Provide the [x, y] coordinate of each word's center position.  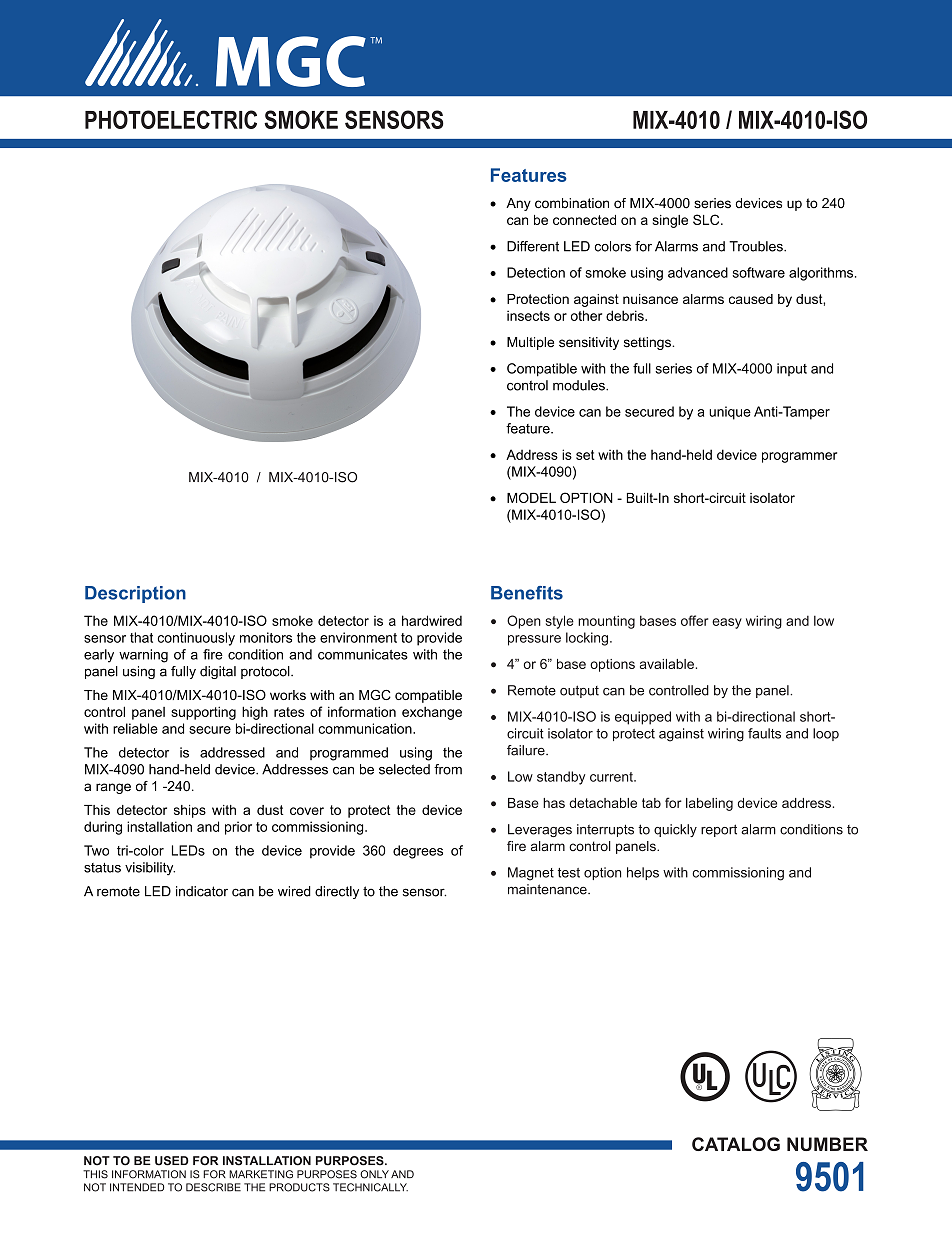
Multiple [530, 343]
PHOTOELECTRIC [171, 119]
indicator [202, 891]
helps [643, 873]
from [448, 769]
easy [727, 623]
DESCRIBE [213, 1187]
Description [135, 594]
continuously [196, 639]
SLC [707, 219]
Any [518, 204]
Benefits [527, 593]
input [792, 369]
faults [764, 733]
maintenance [548, 889]
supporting [203, 713]
